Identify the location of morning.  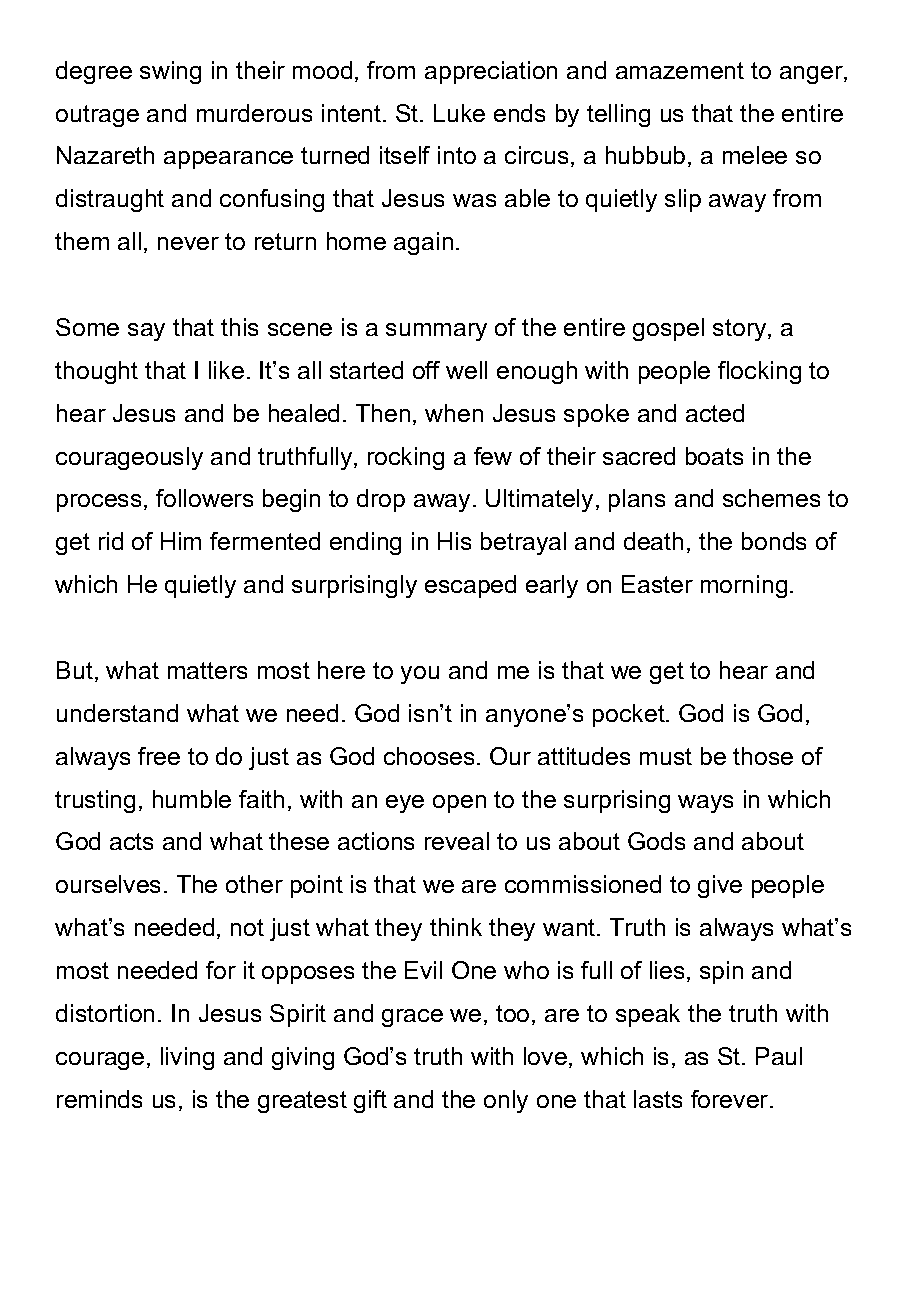
(744, 586).
